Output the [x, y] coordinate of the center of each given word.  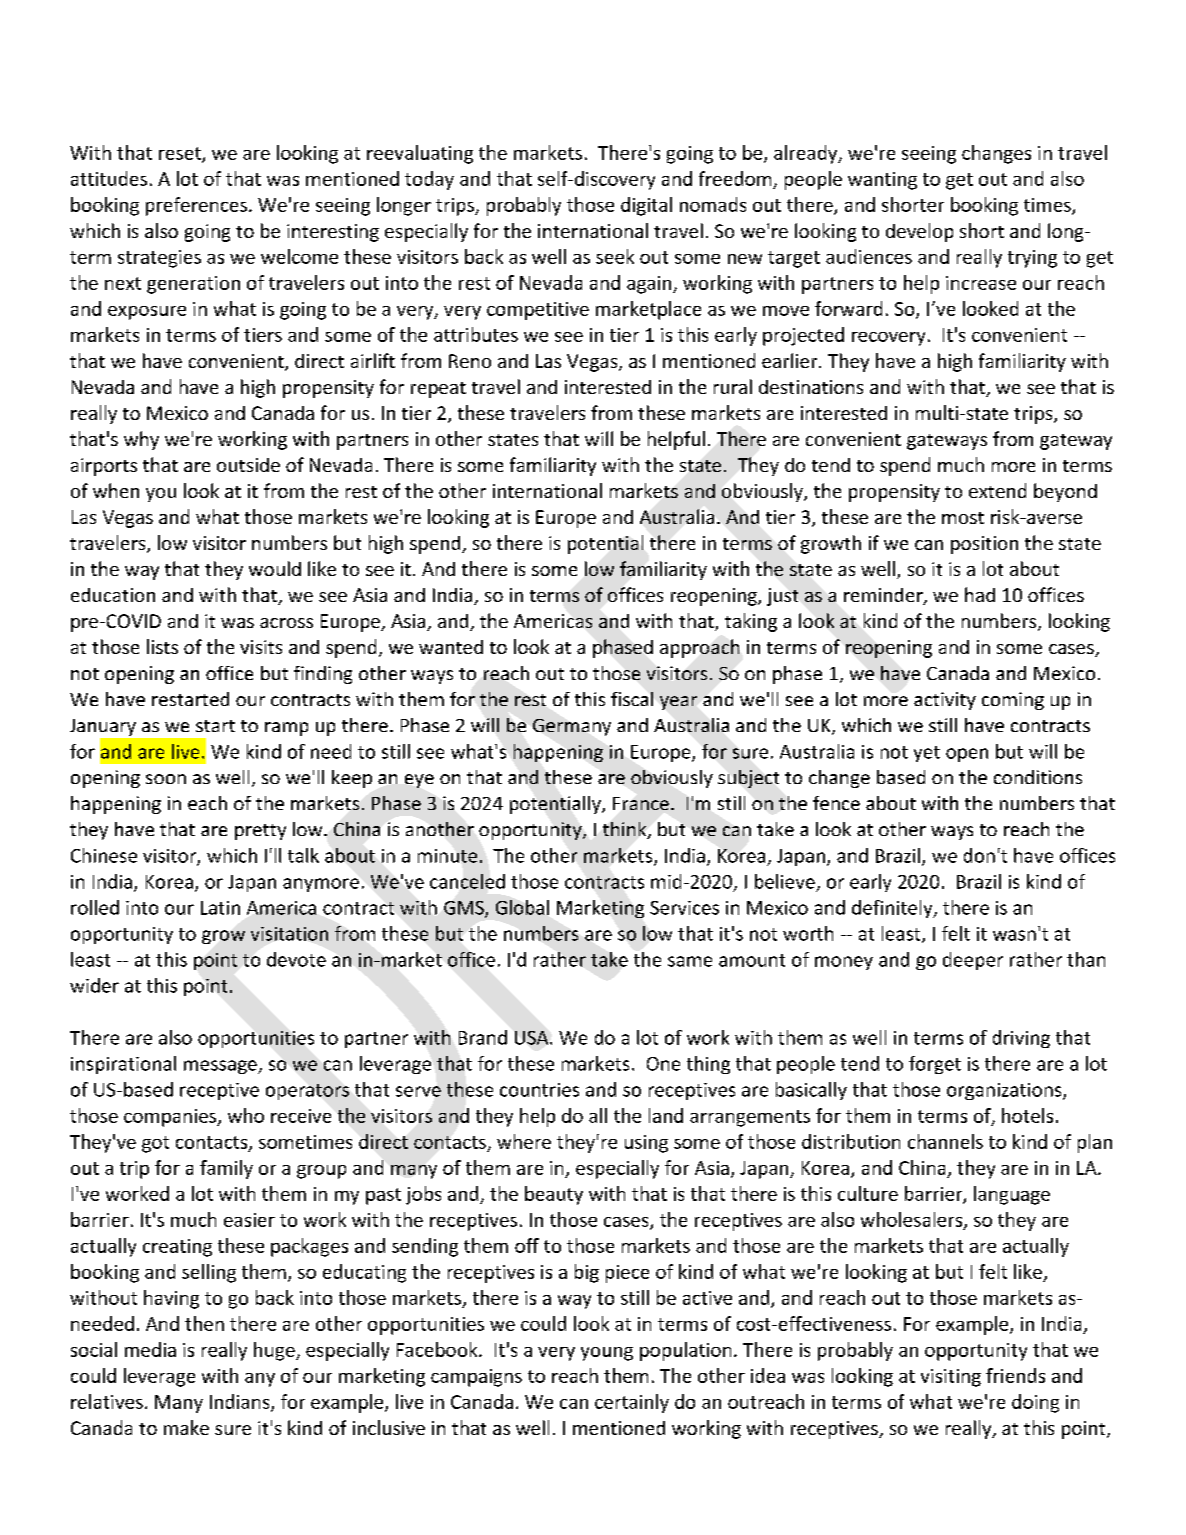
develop [919, 232]
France [641, 803]
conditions [1038, 777]
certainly [632, 1403]
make [186, 1427]
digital [646, 206]
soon [166, 779]
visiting [951, 1378]
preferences [196, 206]
